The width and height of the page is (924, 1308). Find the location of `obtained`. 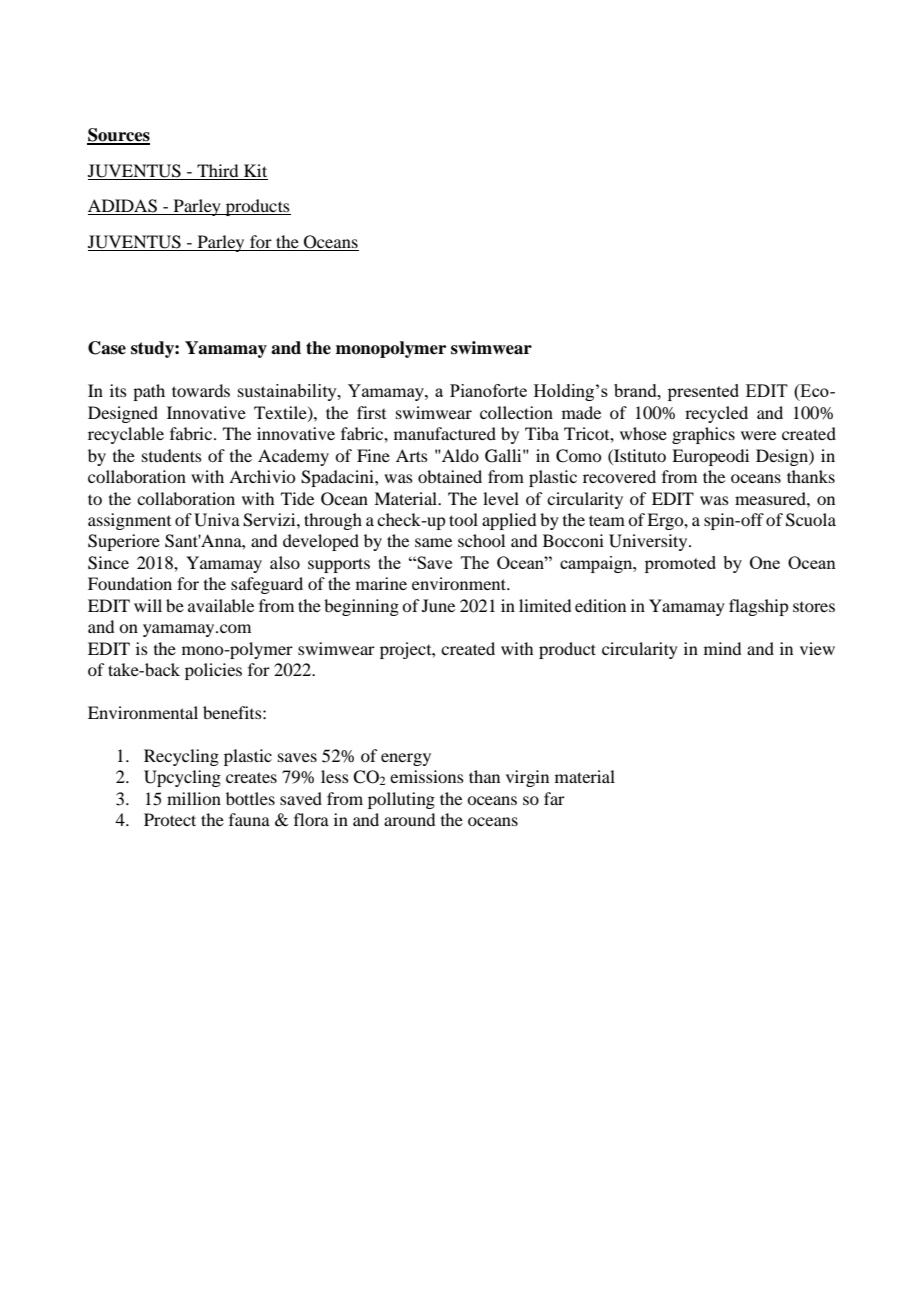

obtained is located at coordinates (450, 476).
